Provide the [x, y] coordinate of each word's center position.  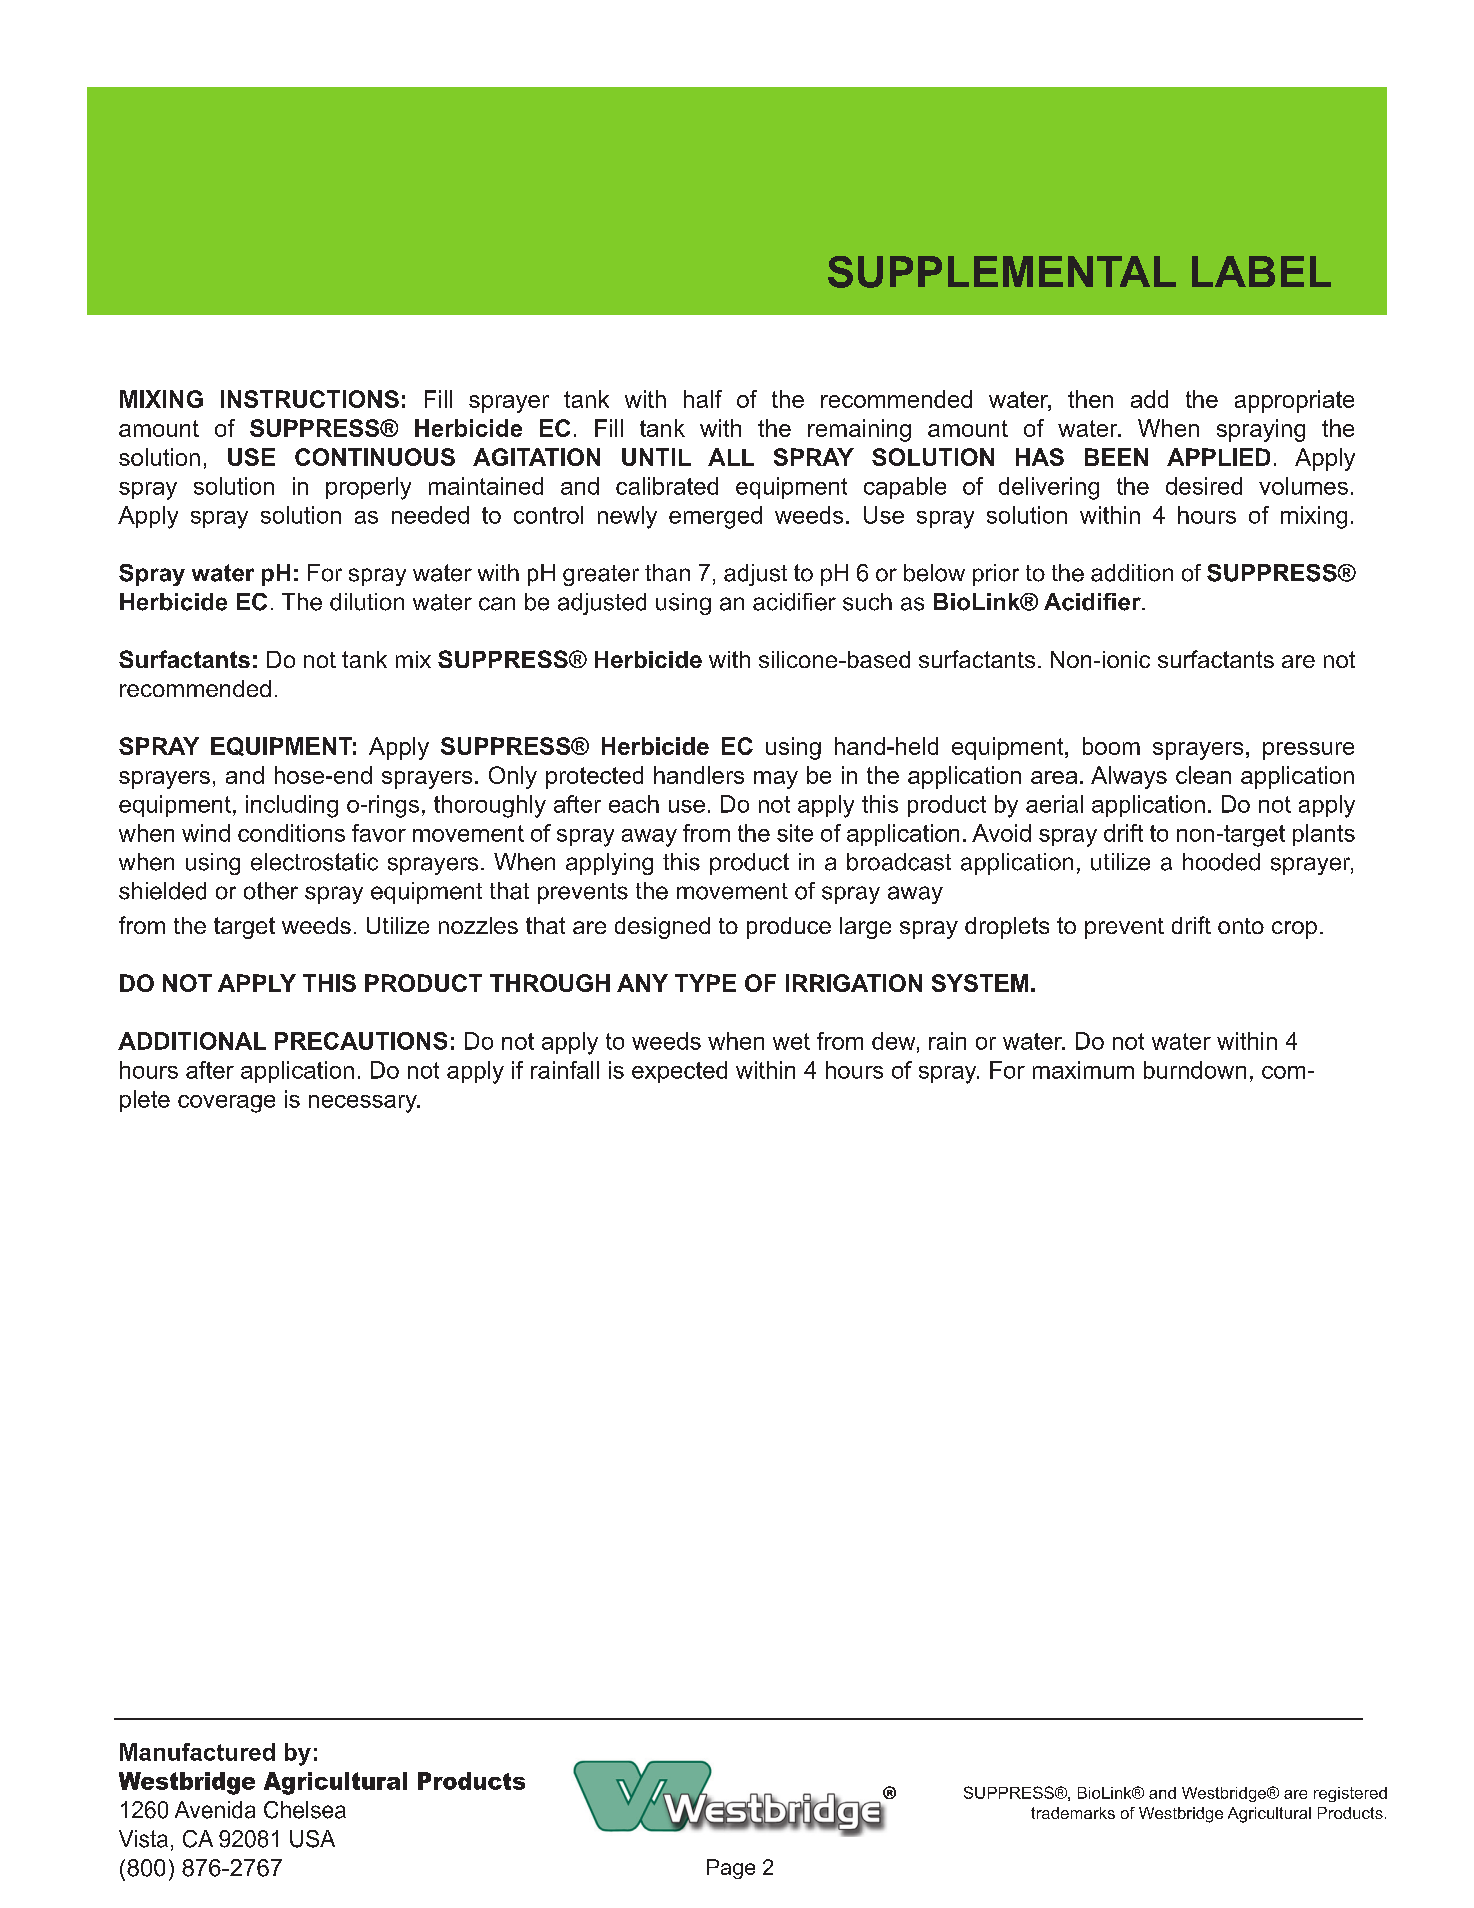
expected [679, 1072]
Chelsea [305, 1810]
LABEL [1261, 271]
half [703, 399]
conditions [291, 833]
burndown [1195, 1070]
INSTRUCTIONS [310, 399]
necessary [364, 1104]
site [795, 833]
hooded [1221, 862]
